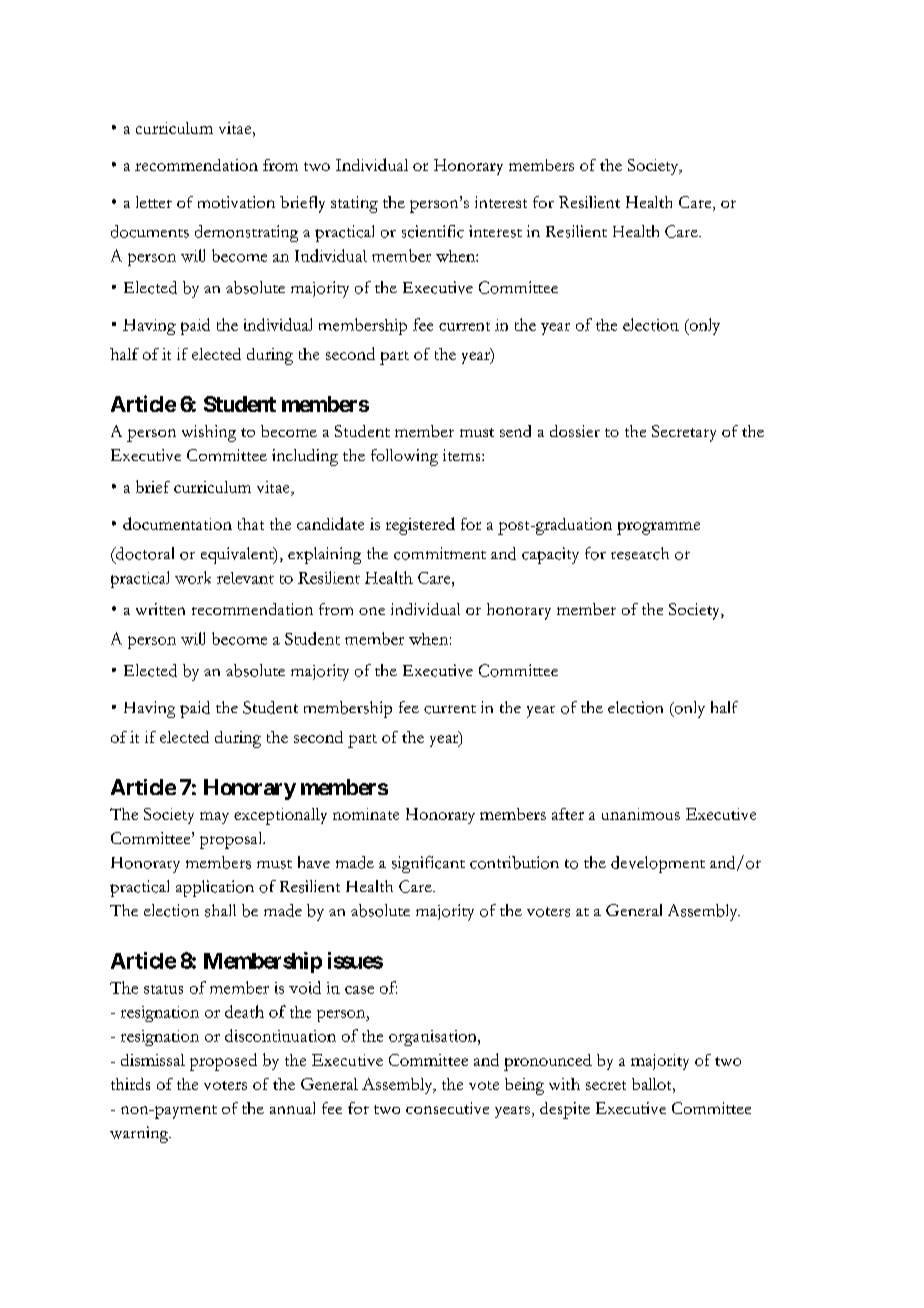 Image resolution: width=924 pixels, height=1308 pixels. Describe the element at coordinates (433, 231) in the page. I see `scientific` at that location.
